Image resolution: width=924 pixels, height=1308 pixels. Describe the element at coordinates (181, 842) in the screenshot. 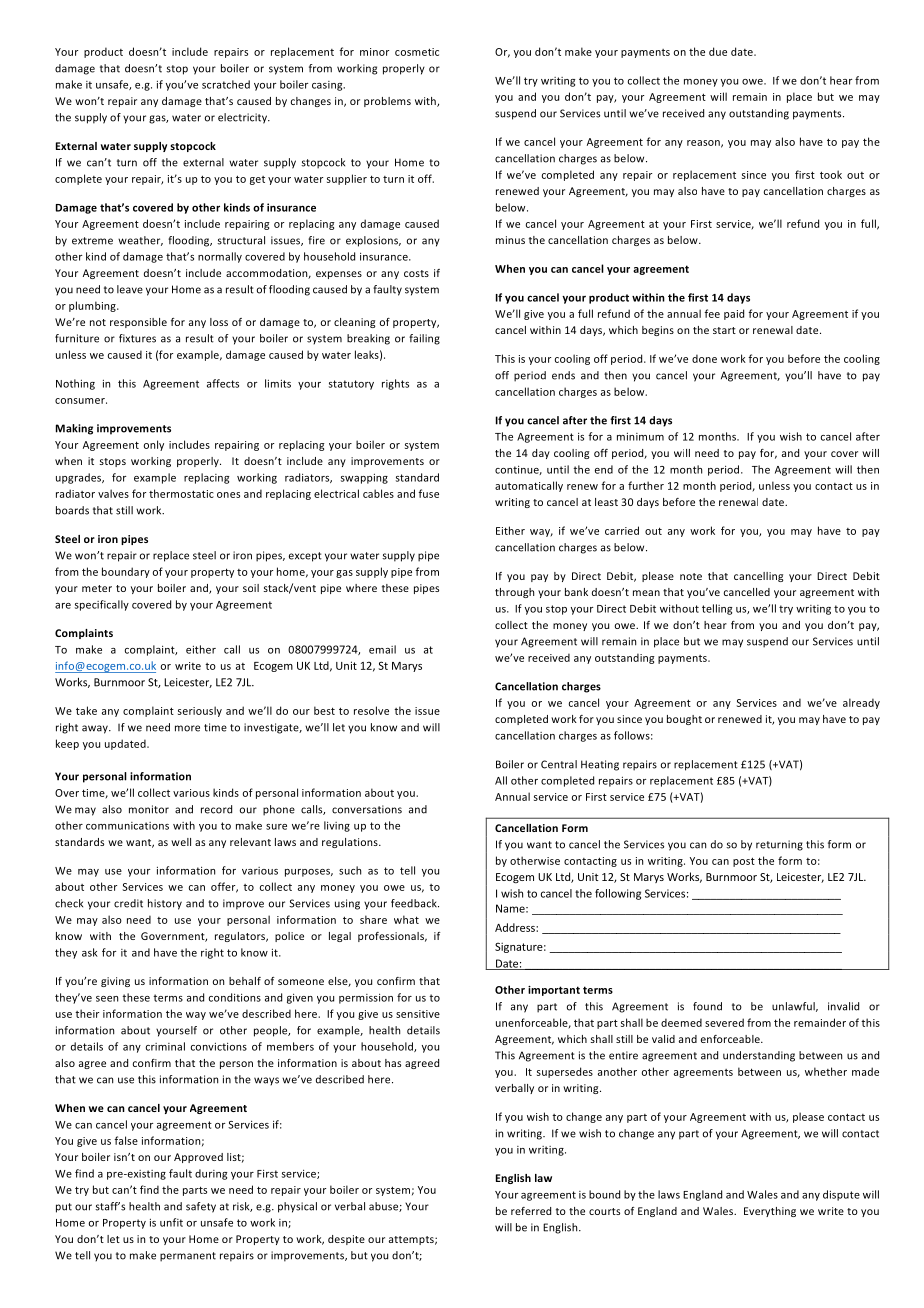

I see `well` at that location.
